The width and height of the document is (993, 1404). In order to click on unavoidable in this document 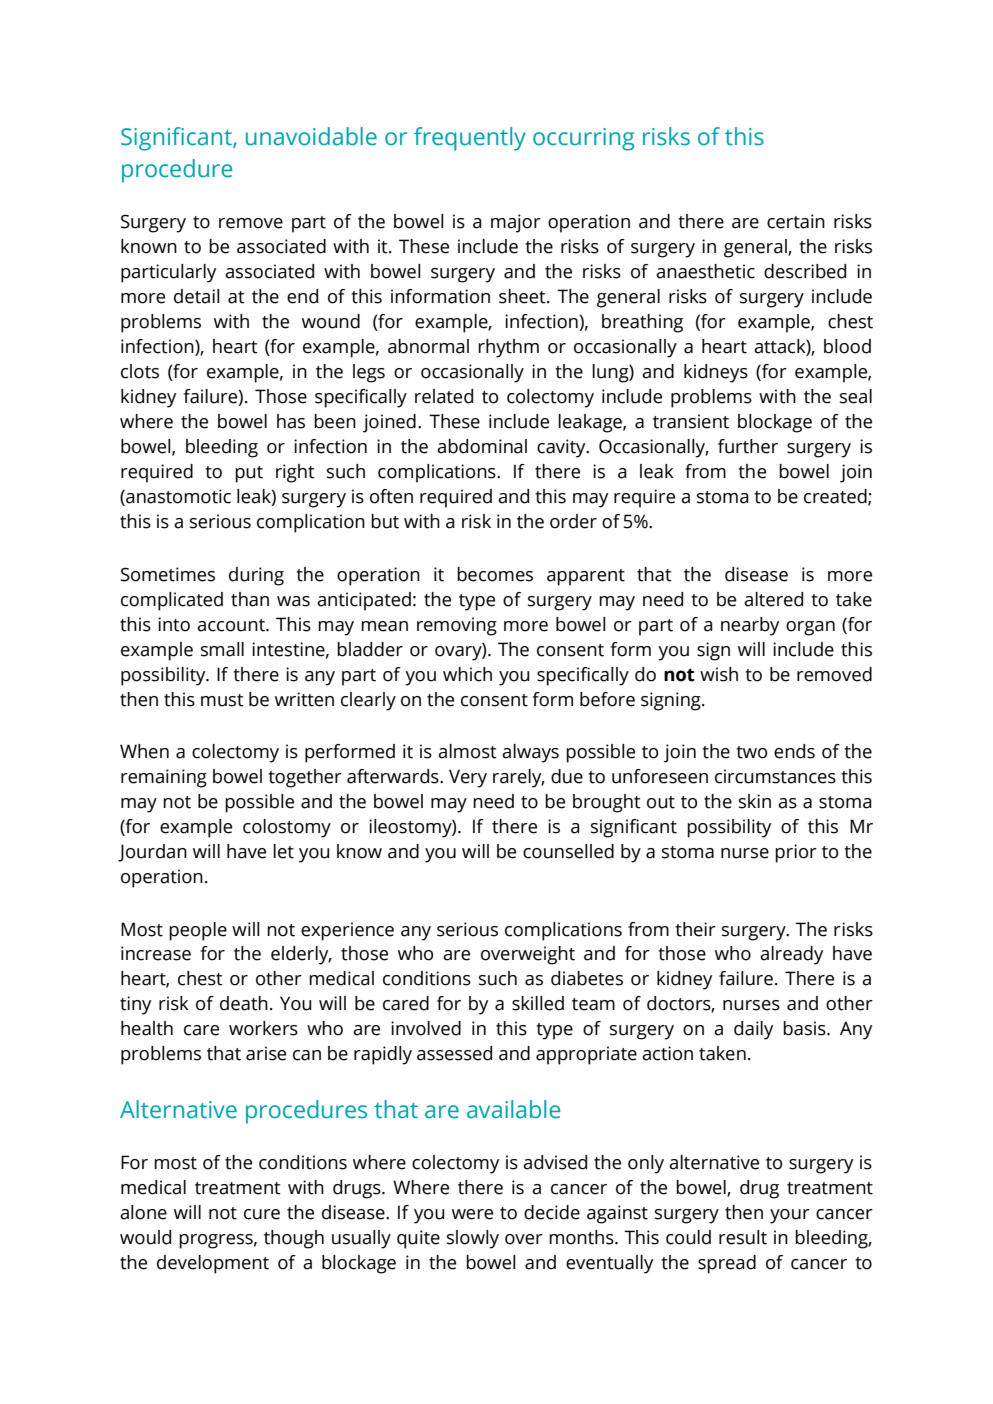, I will do `click(311, 136)`.
